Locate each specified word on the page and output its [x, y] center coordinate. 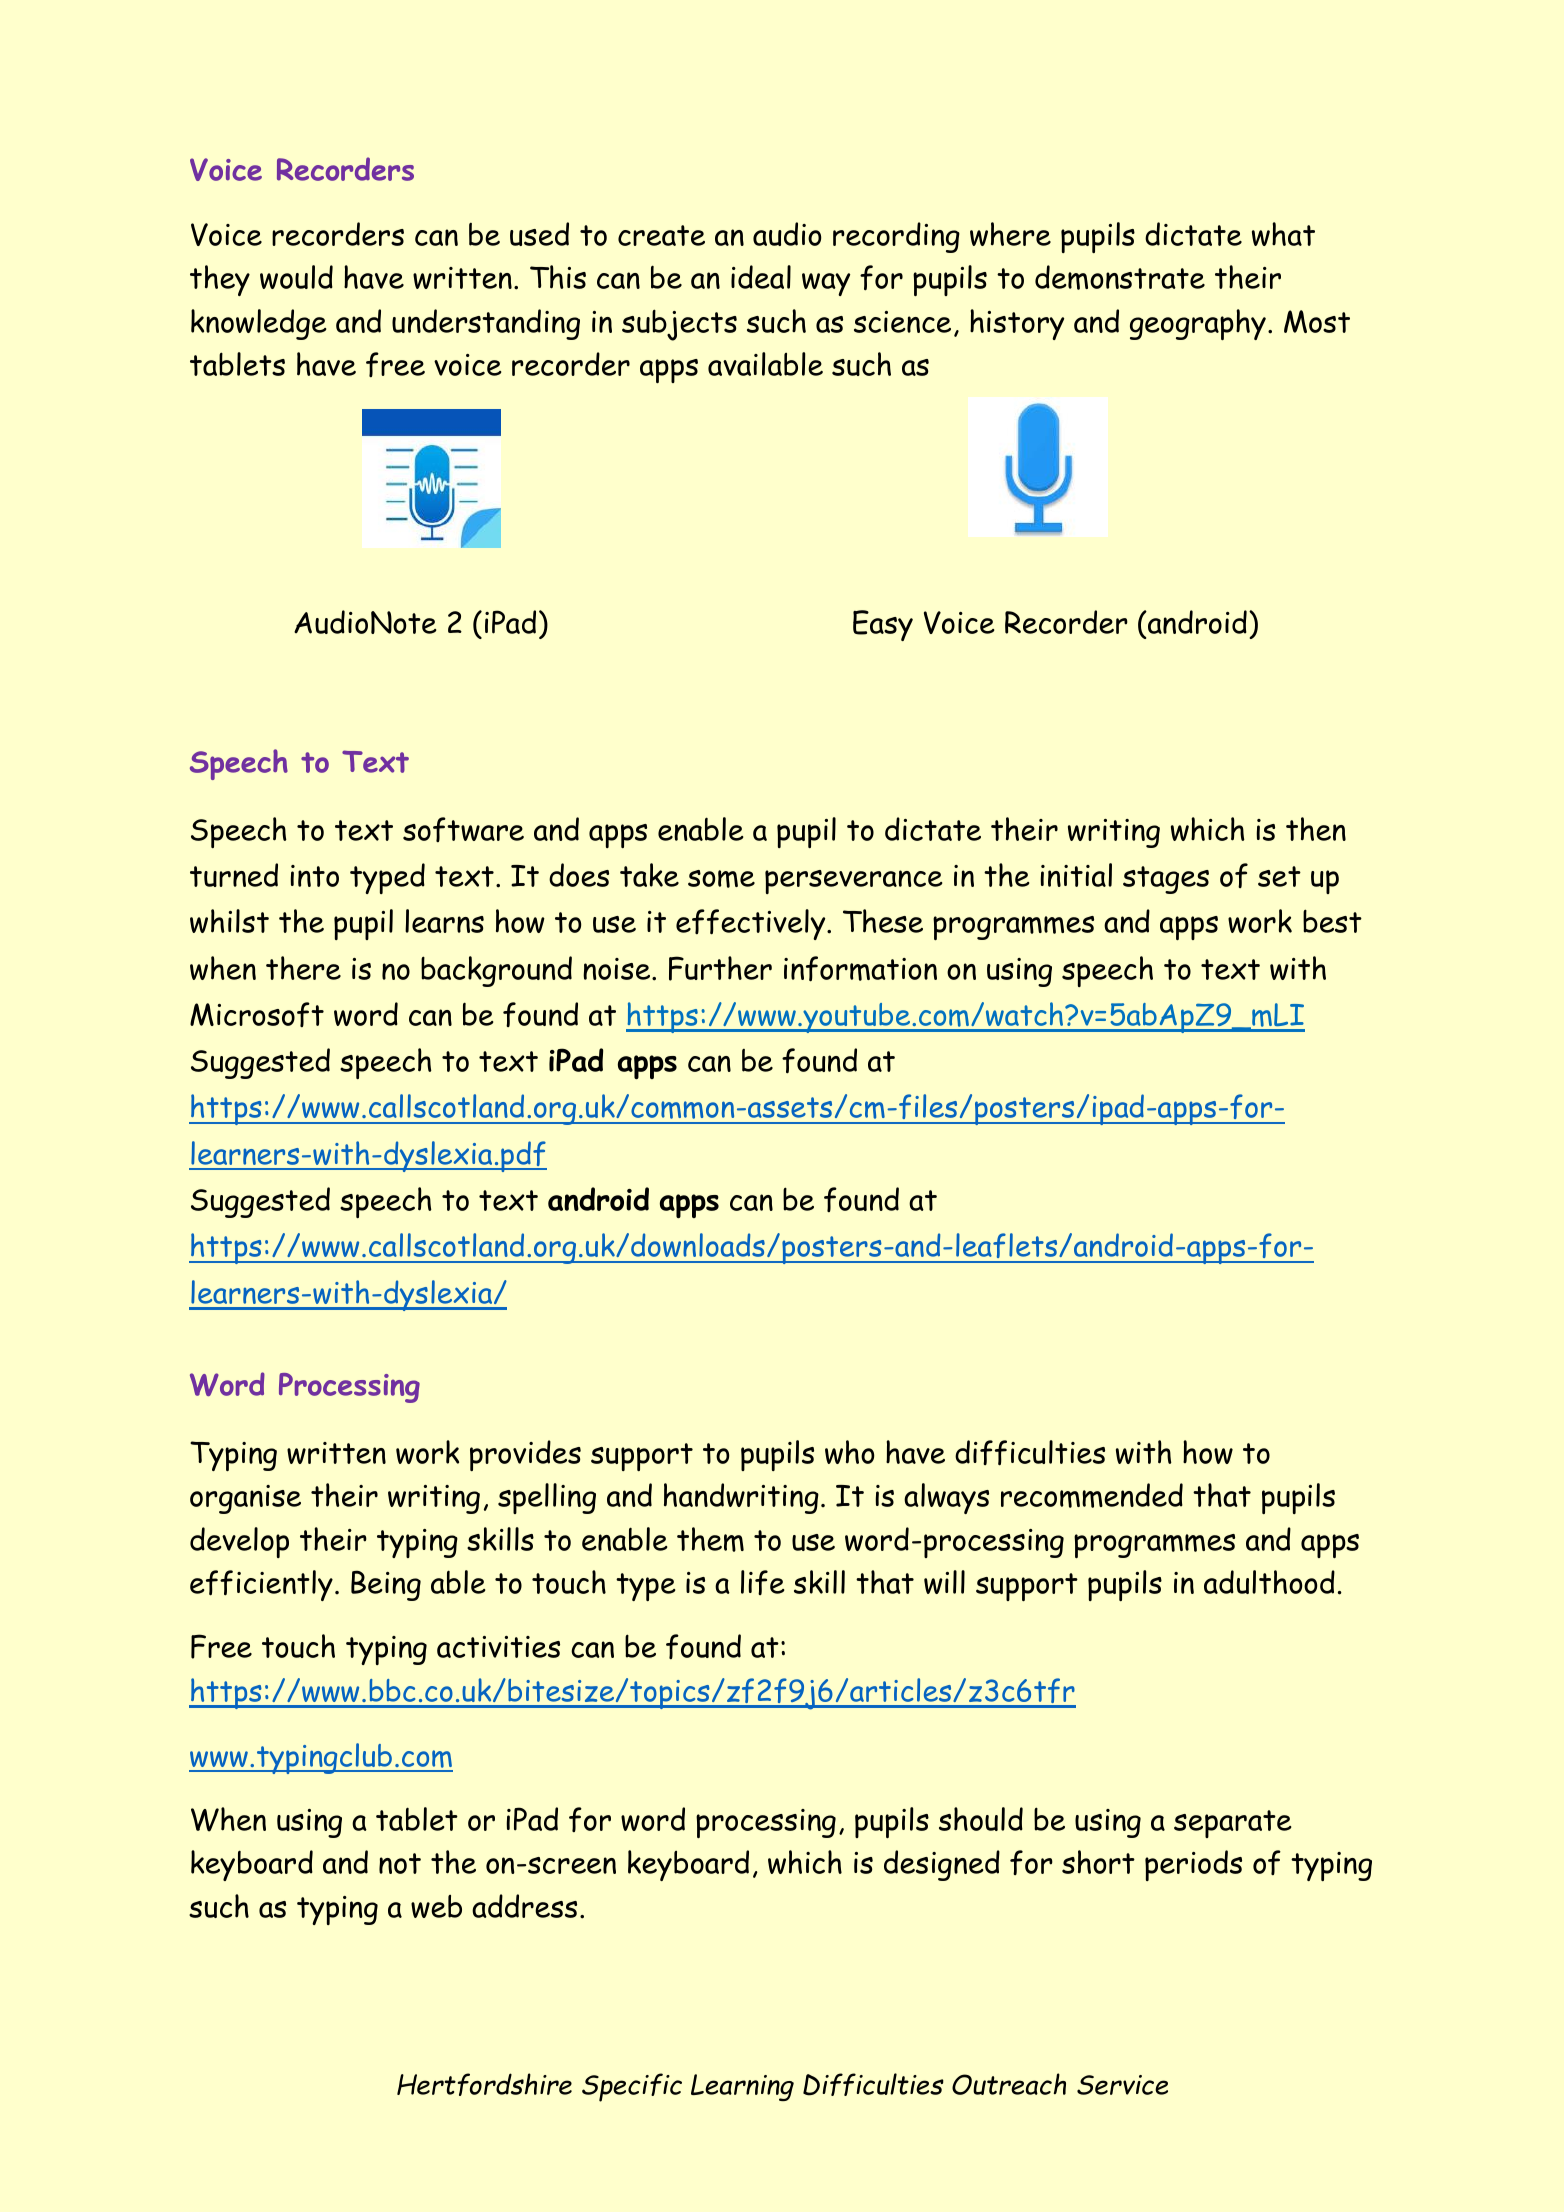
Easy [883, 625]
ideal [761, 277]
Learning [742, 2087]
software [463, 829]
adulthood [1269, 1582]
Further [720, 968]
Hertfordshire [484, 2084]
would [296, 277]
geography [1198, 324]
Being [386, 1585]
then [1316, 829]
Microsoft [257, 1014]
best [1332, 921]
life [763, 1582]
